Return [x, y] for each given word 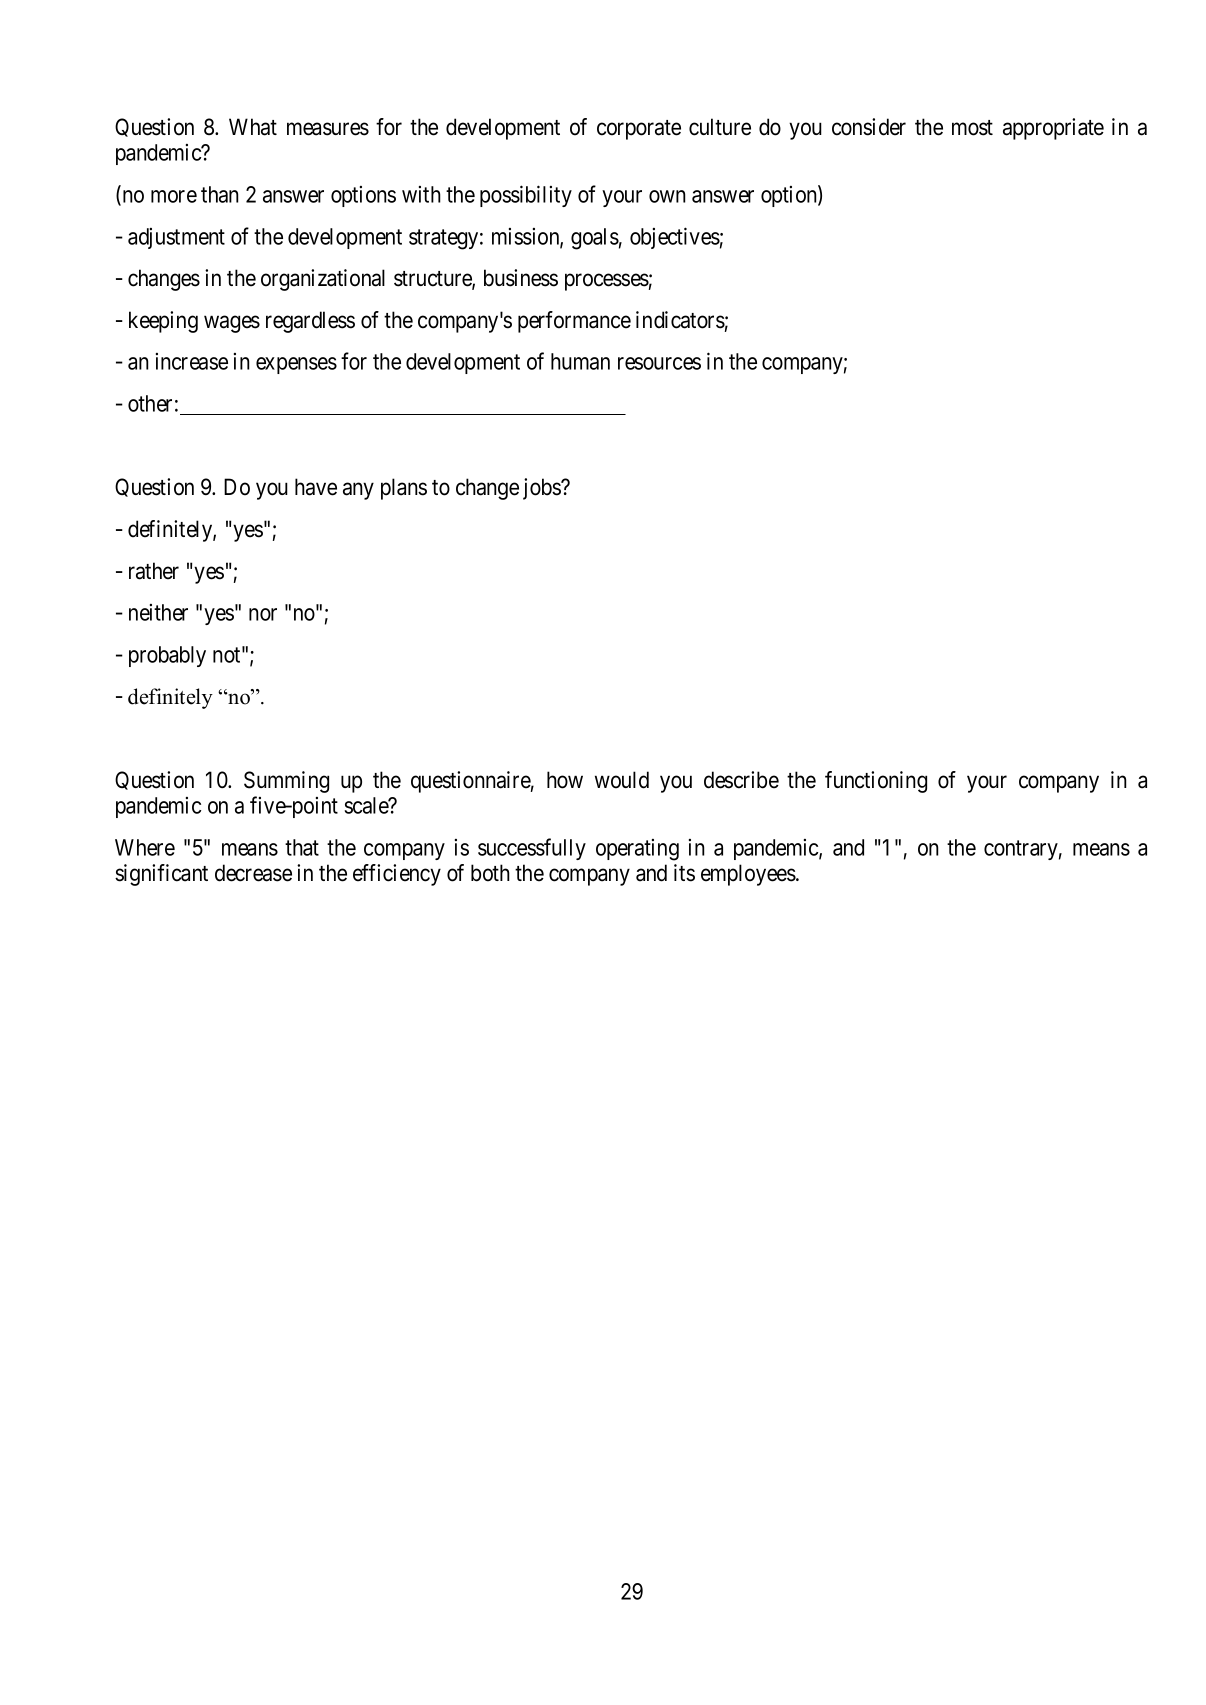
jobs [542, 489]
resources [659, 363]
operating [637, 850]
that [302, 847]
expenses [296, 365]
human [580, 361]
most [972, 128]
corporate [639, 130]
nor [263, 614]
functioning [876, 782]
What [253, 127]
